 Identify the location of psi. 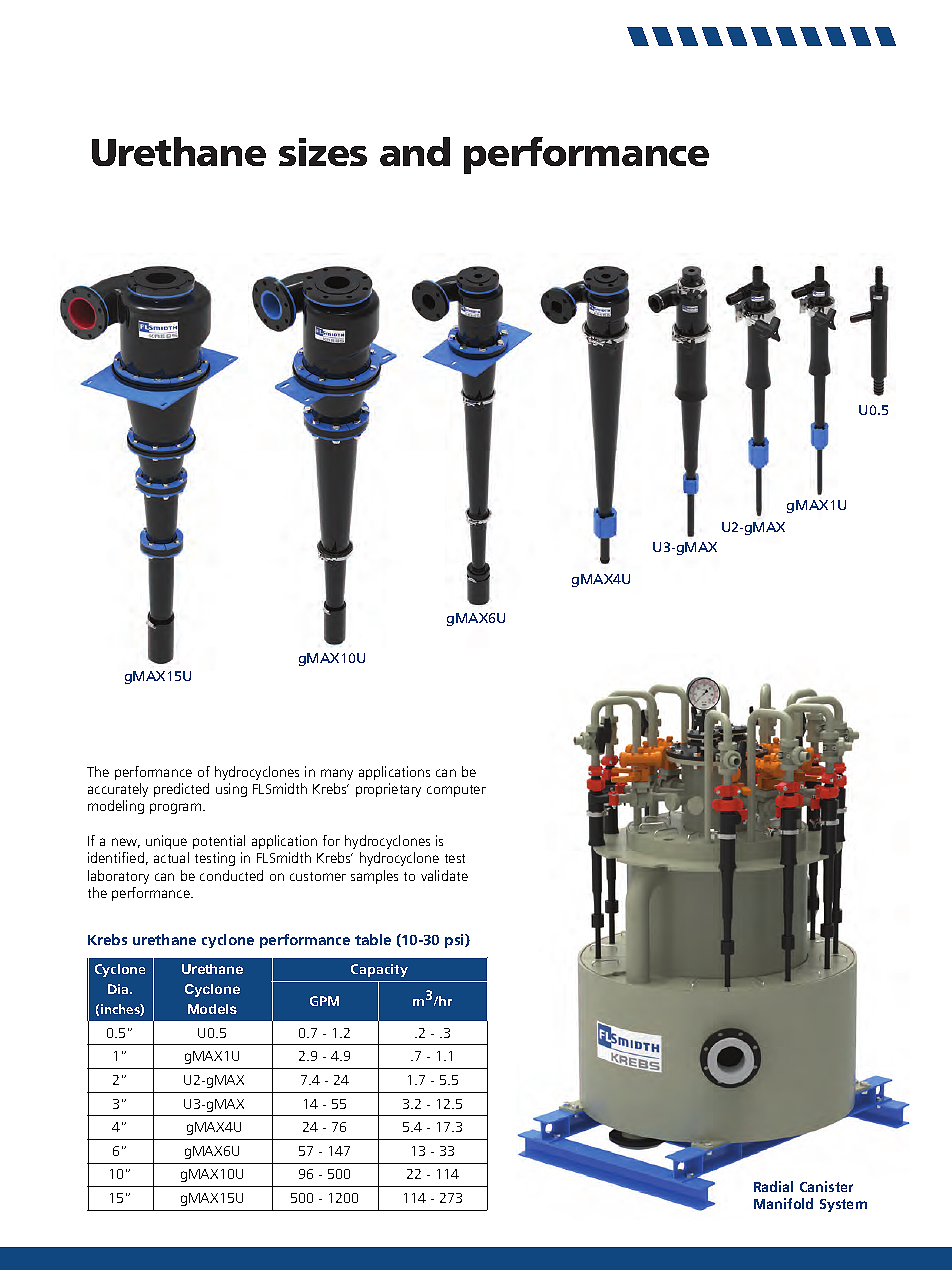
(455, 941).
